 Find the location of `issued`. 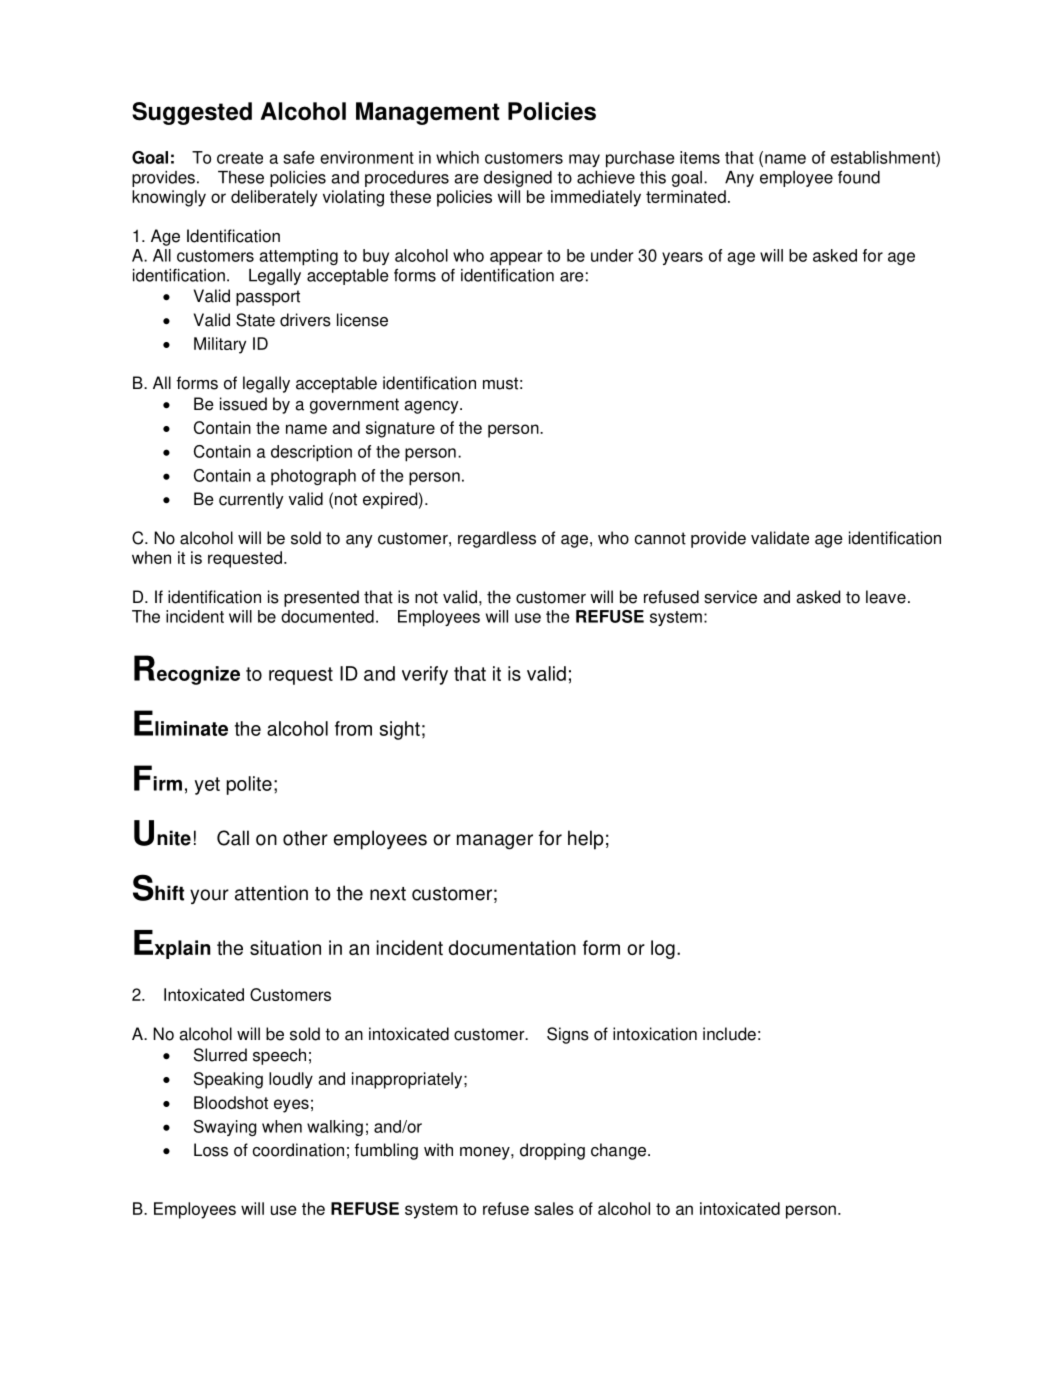

issued is located at coordinates (243, 404).
